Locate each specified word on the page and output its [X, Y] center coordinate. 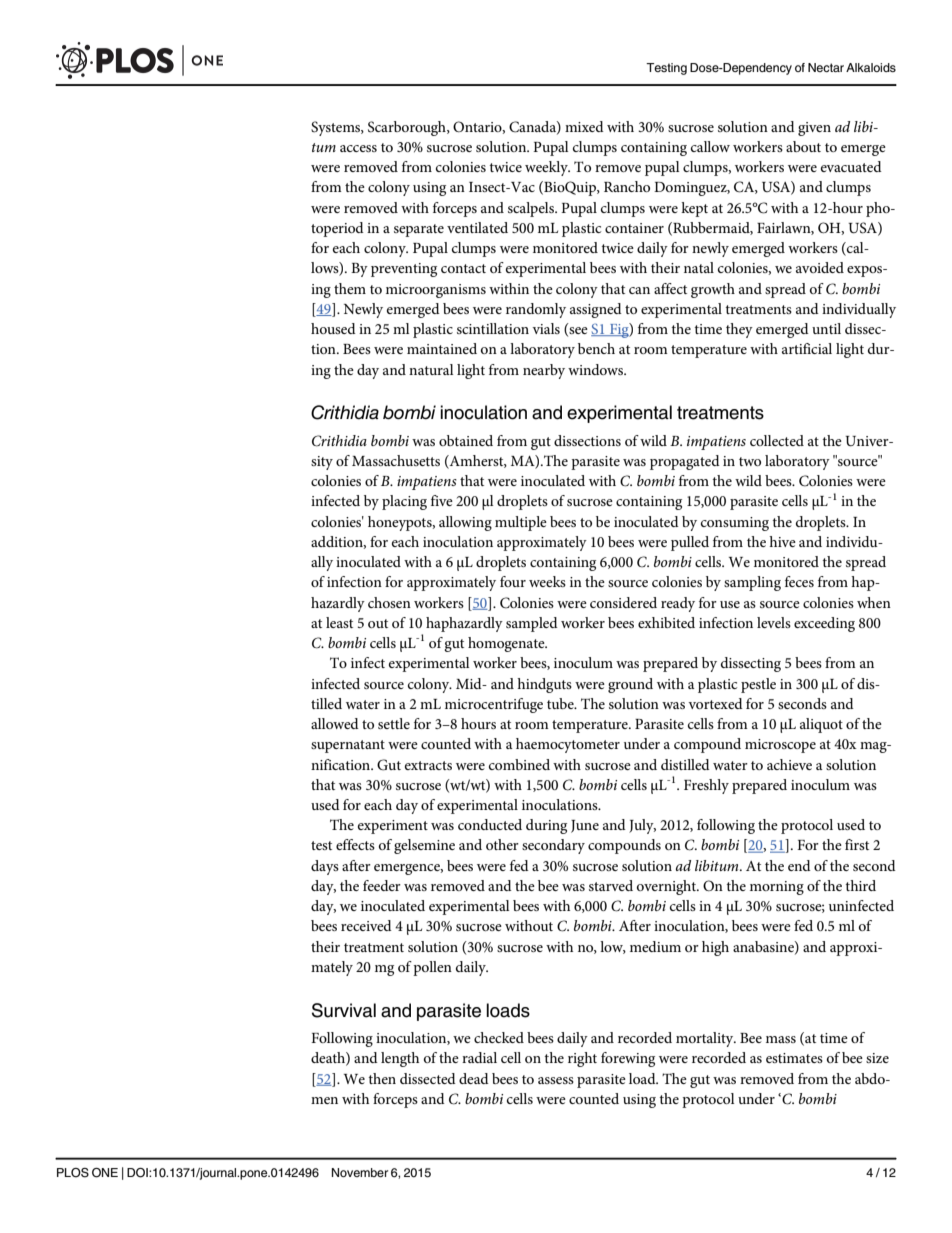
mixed [584, 126]
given [814, 129]
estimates [794, 1058]
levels [774, 622]
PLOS [73, 1173]
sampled [532, 624]
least [339, 622]
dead [474, 1078]
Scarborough [408, 128]
